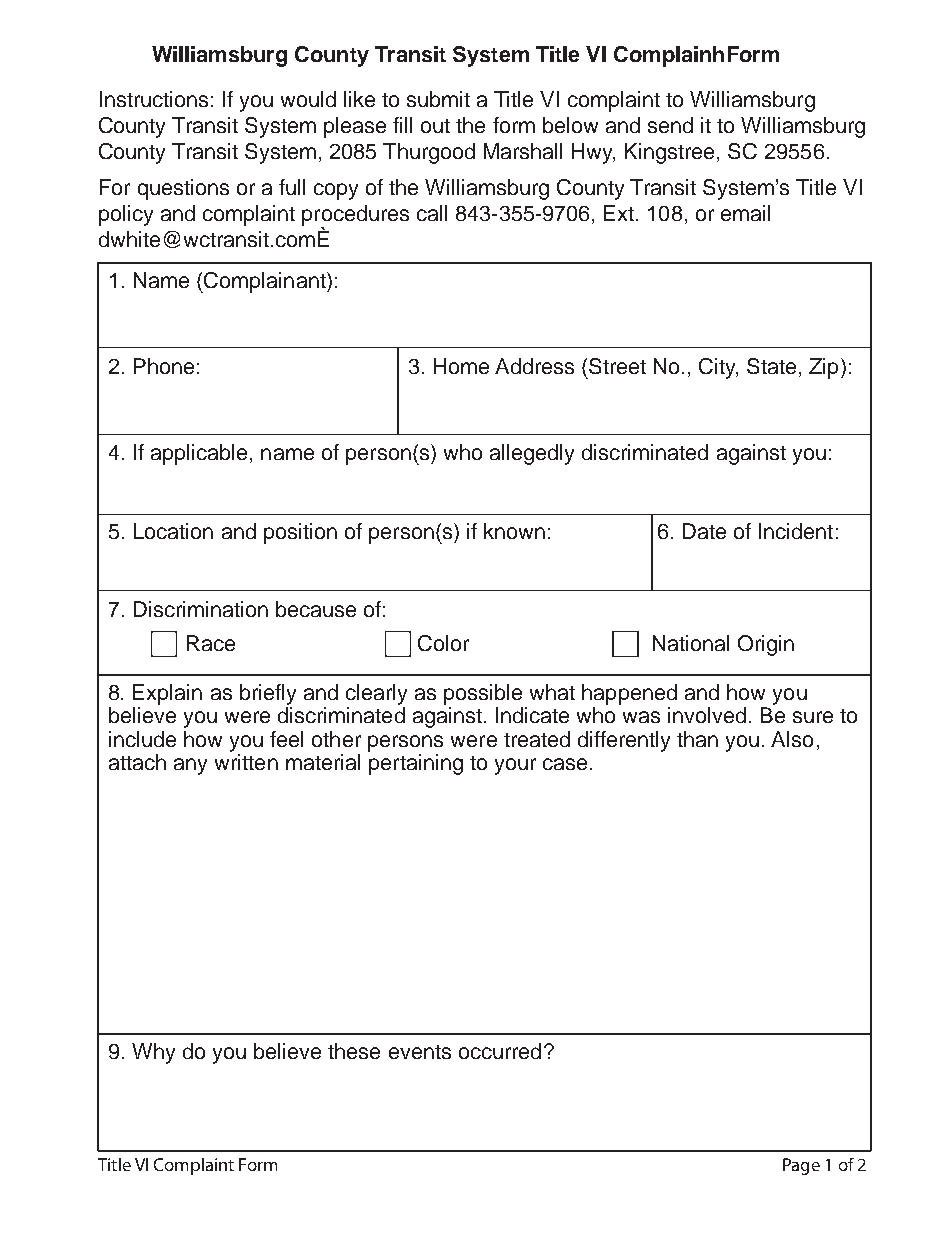 Image resolution: width=952 pixels, height=1233 pixels. I want to click on Date, so click(704, 531).
